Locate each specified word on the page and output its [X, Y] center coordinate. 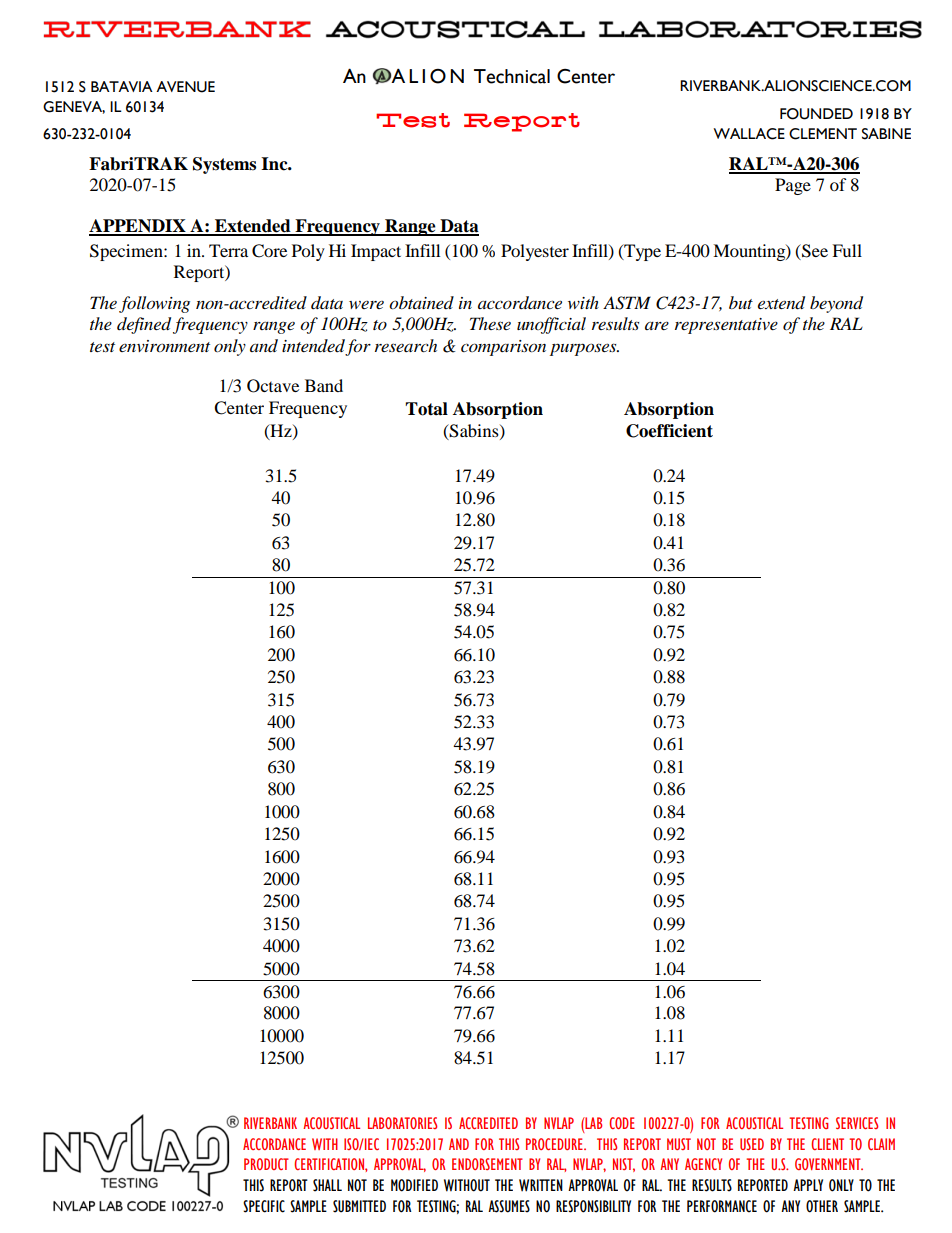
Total [426, 409]
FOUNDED [816, 114]
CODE [622, 1123]
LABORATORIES [402, 1123]
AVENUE [185, 87]
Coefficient [669, 431]
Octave [273, 386]
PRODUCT [266, 1164]
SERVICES [857, 1123]
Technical [512, 76]
